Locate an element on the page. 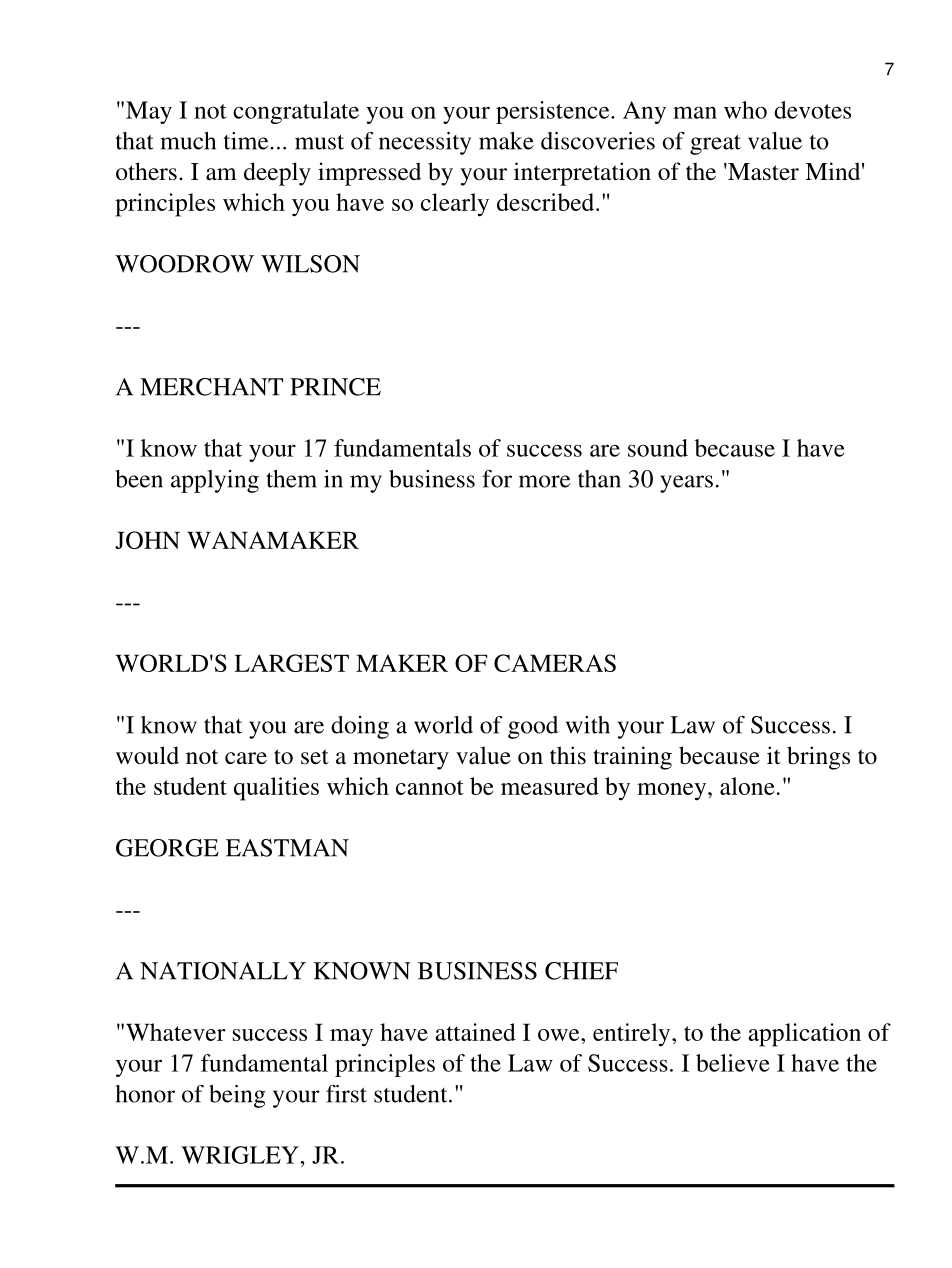  for is located at coordinates (497, 479).
